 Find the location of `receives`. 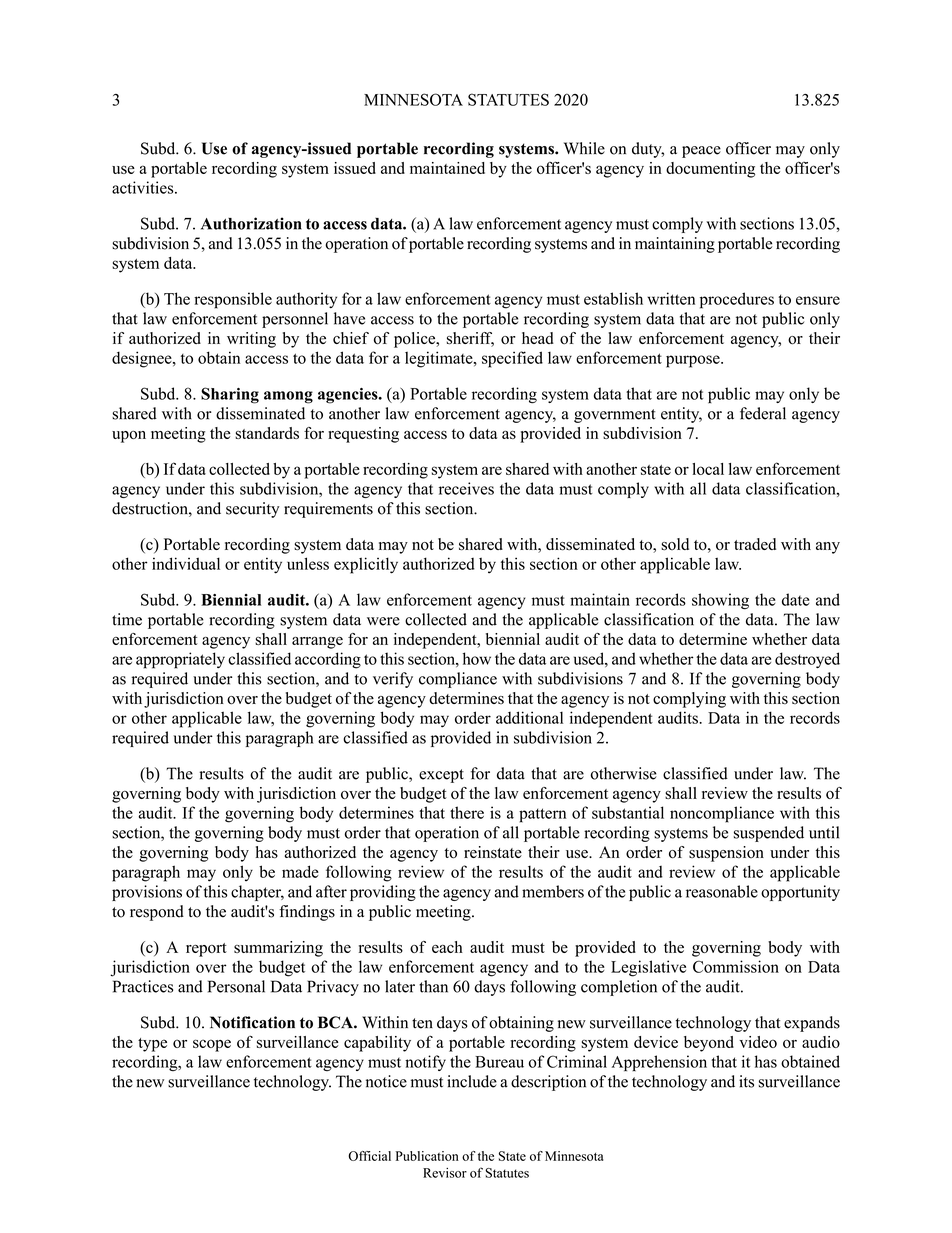

receives is located at coordinates (466, 488).
